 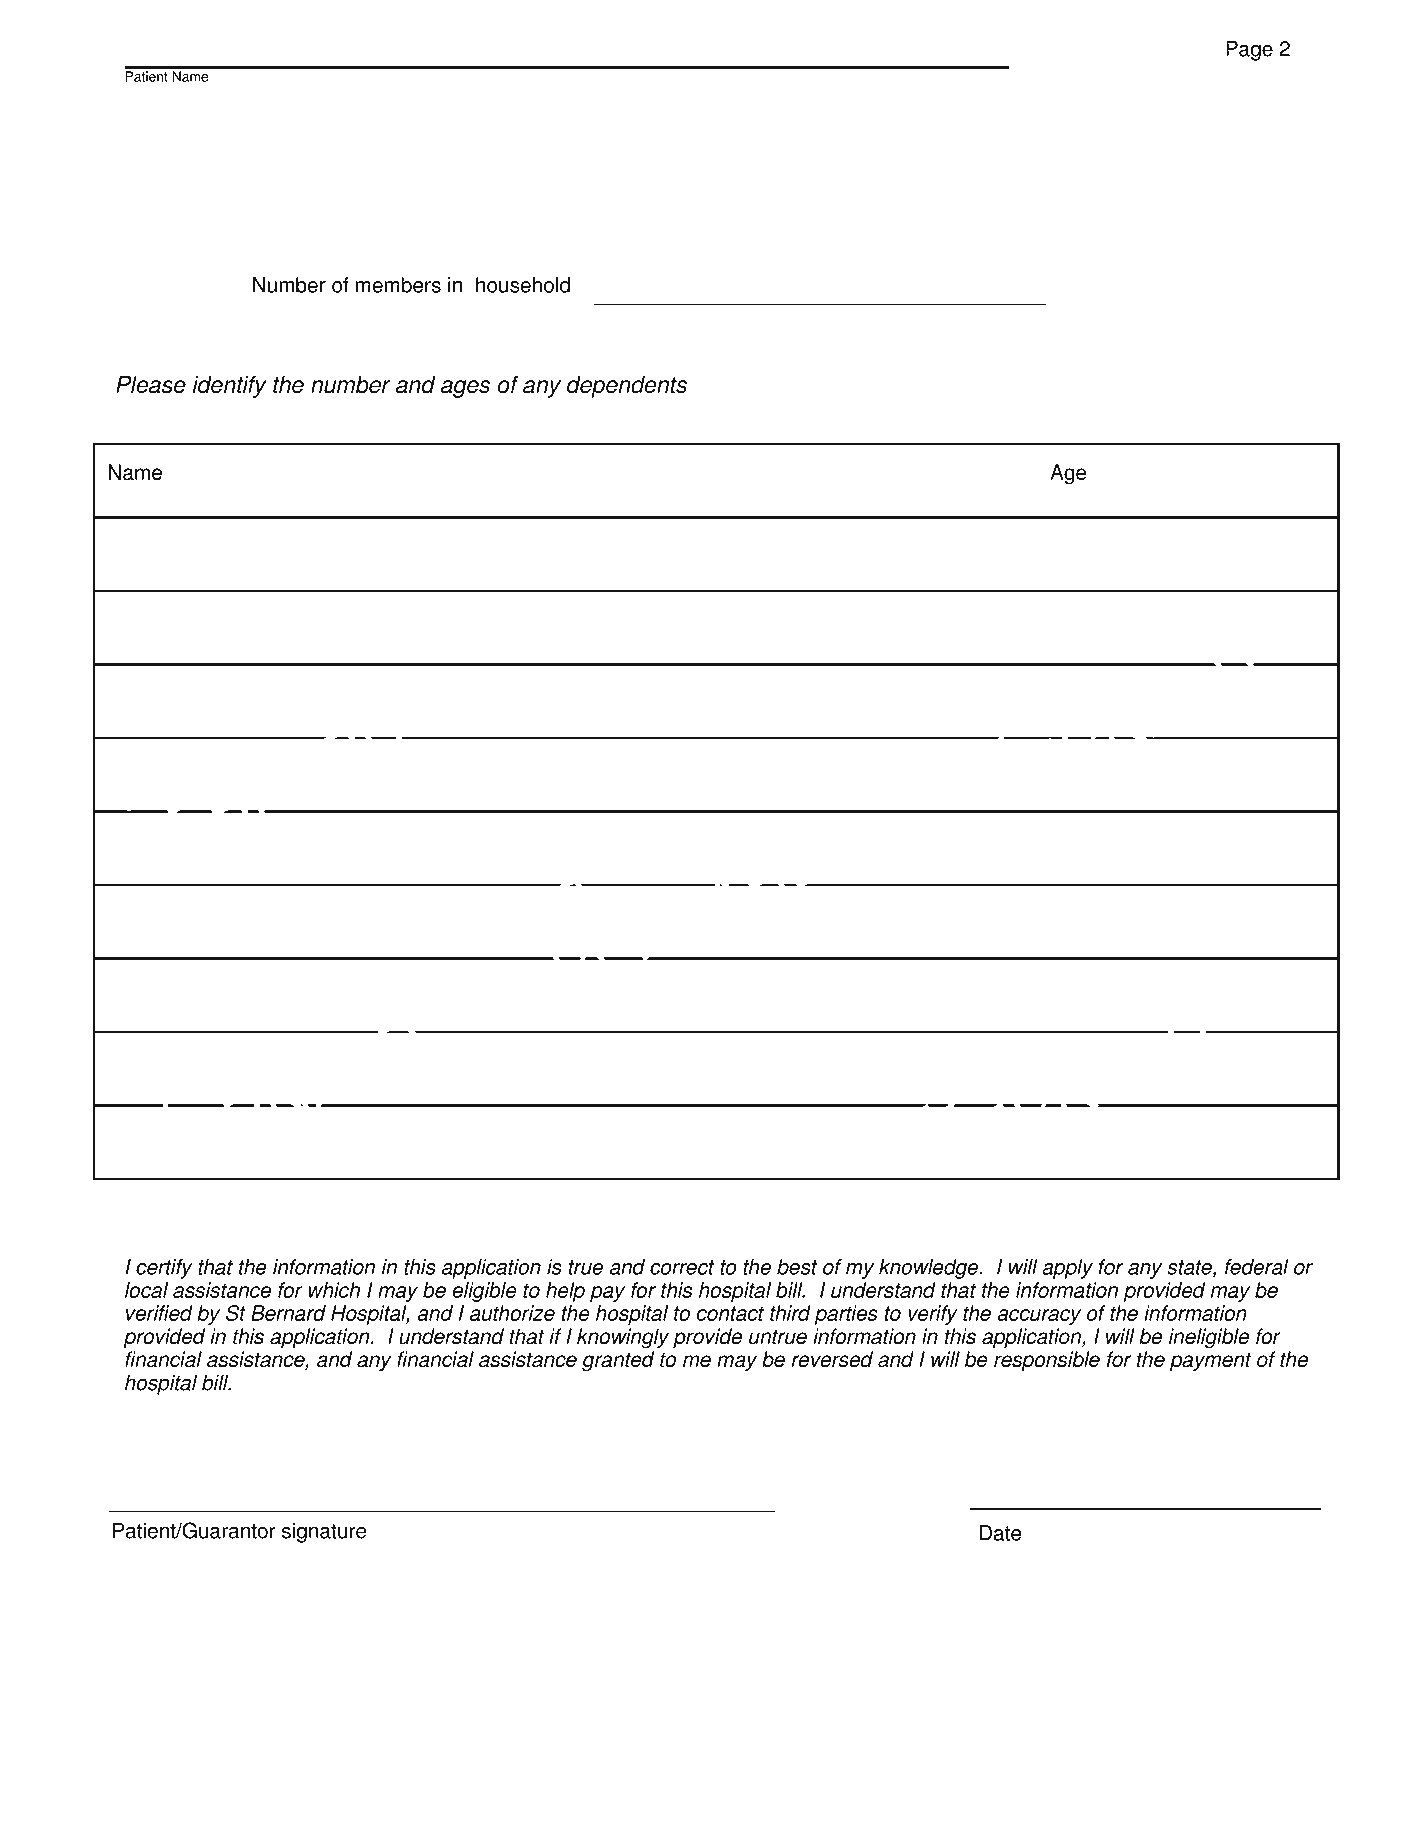 What do you see at coordinates (324, 1532) in the page?
I see `signature` at bounding box center [324, 1532].
